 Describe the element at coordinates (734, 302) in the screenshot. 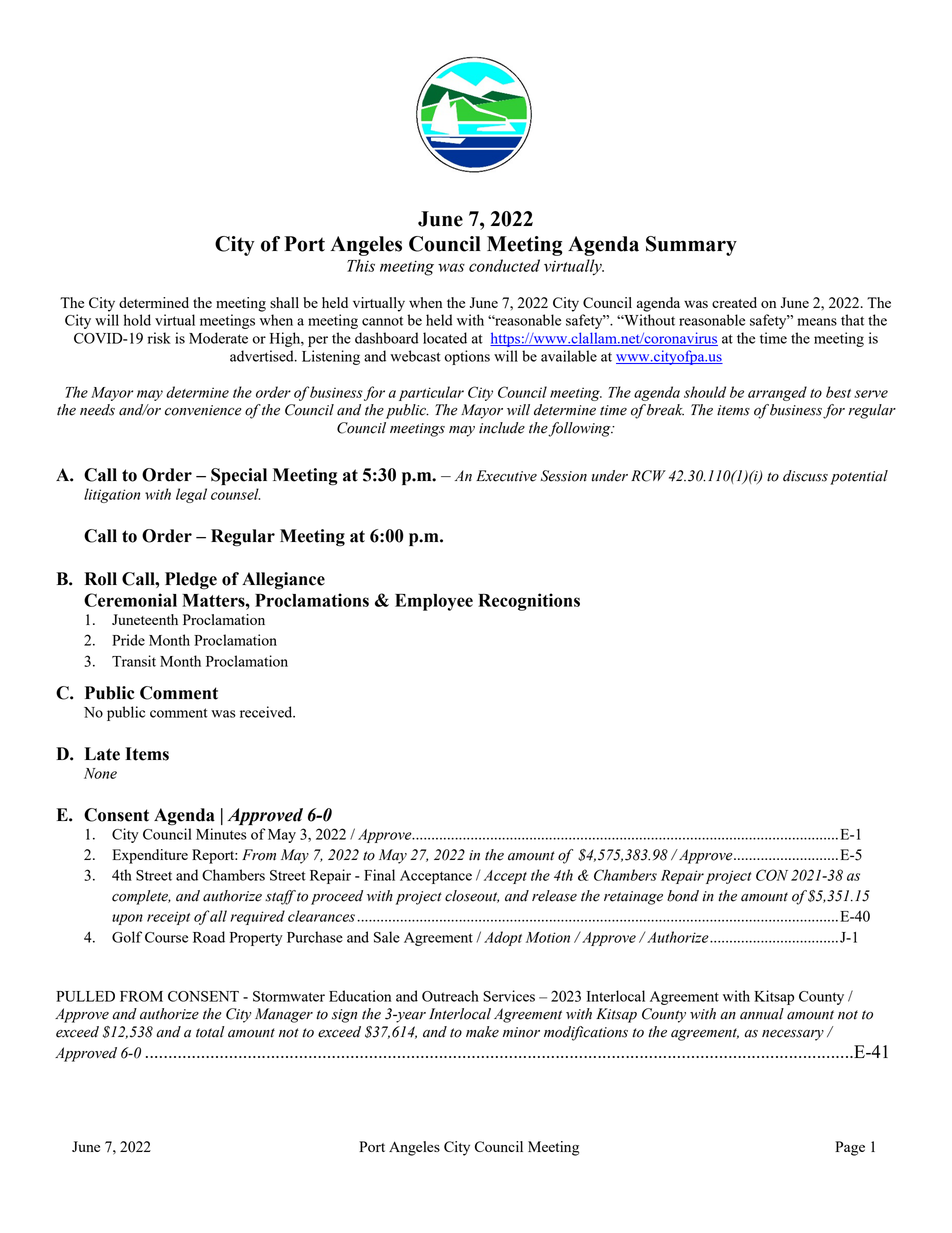

I see `created` at that location.
